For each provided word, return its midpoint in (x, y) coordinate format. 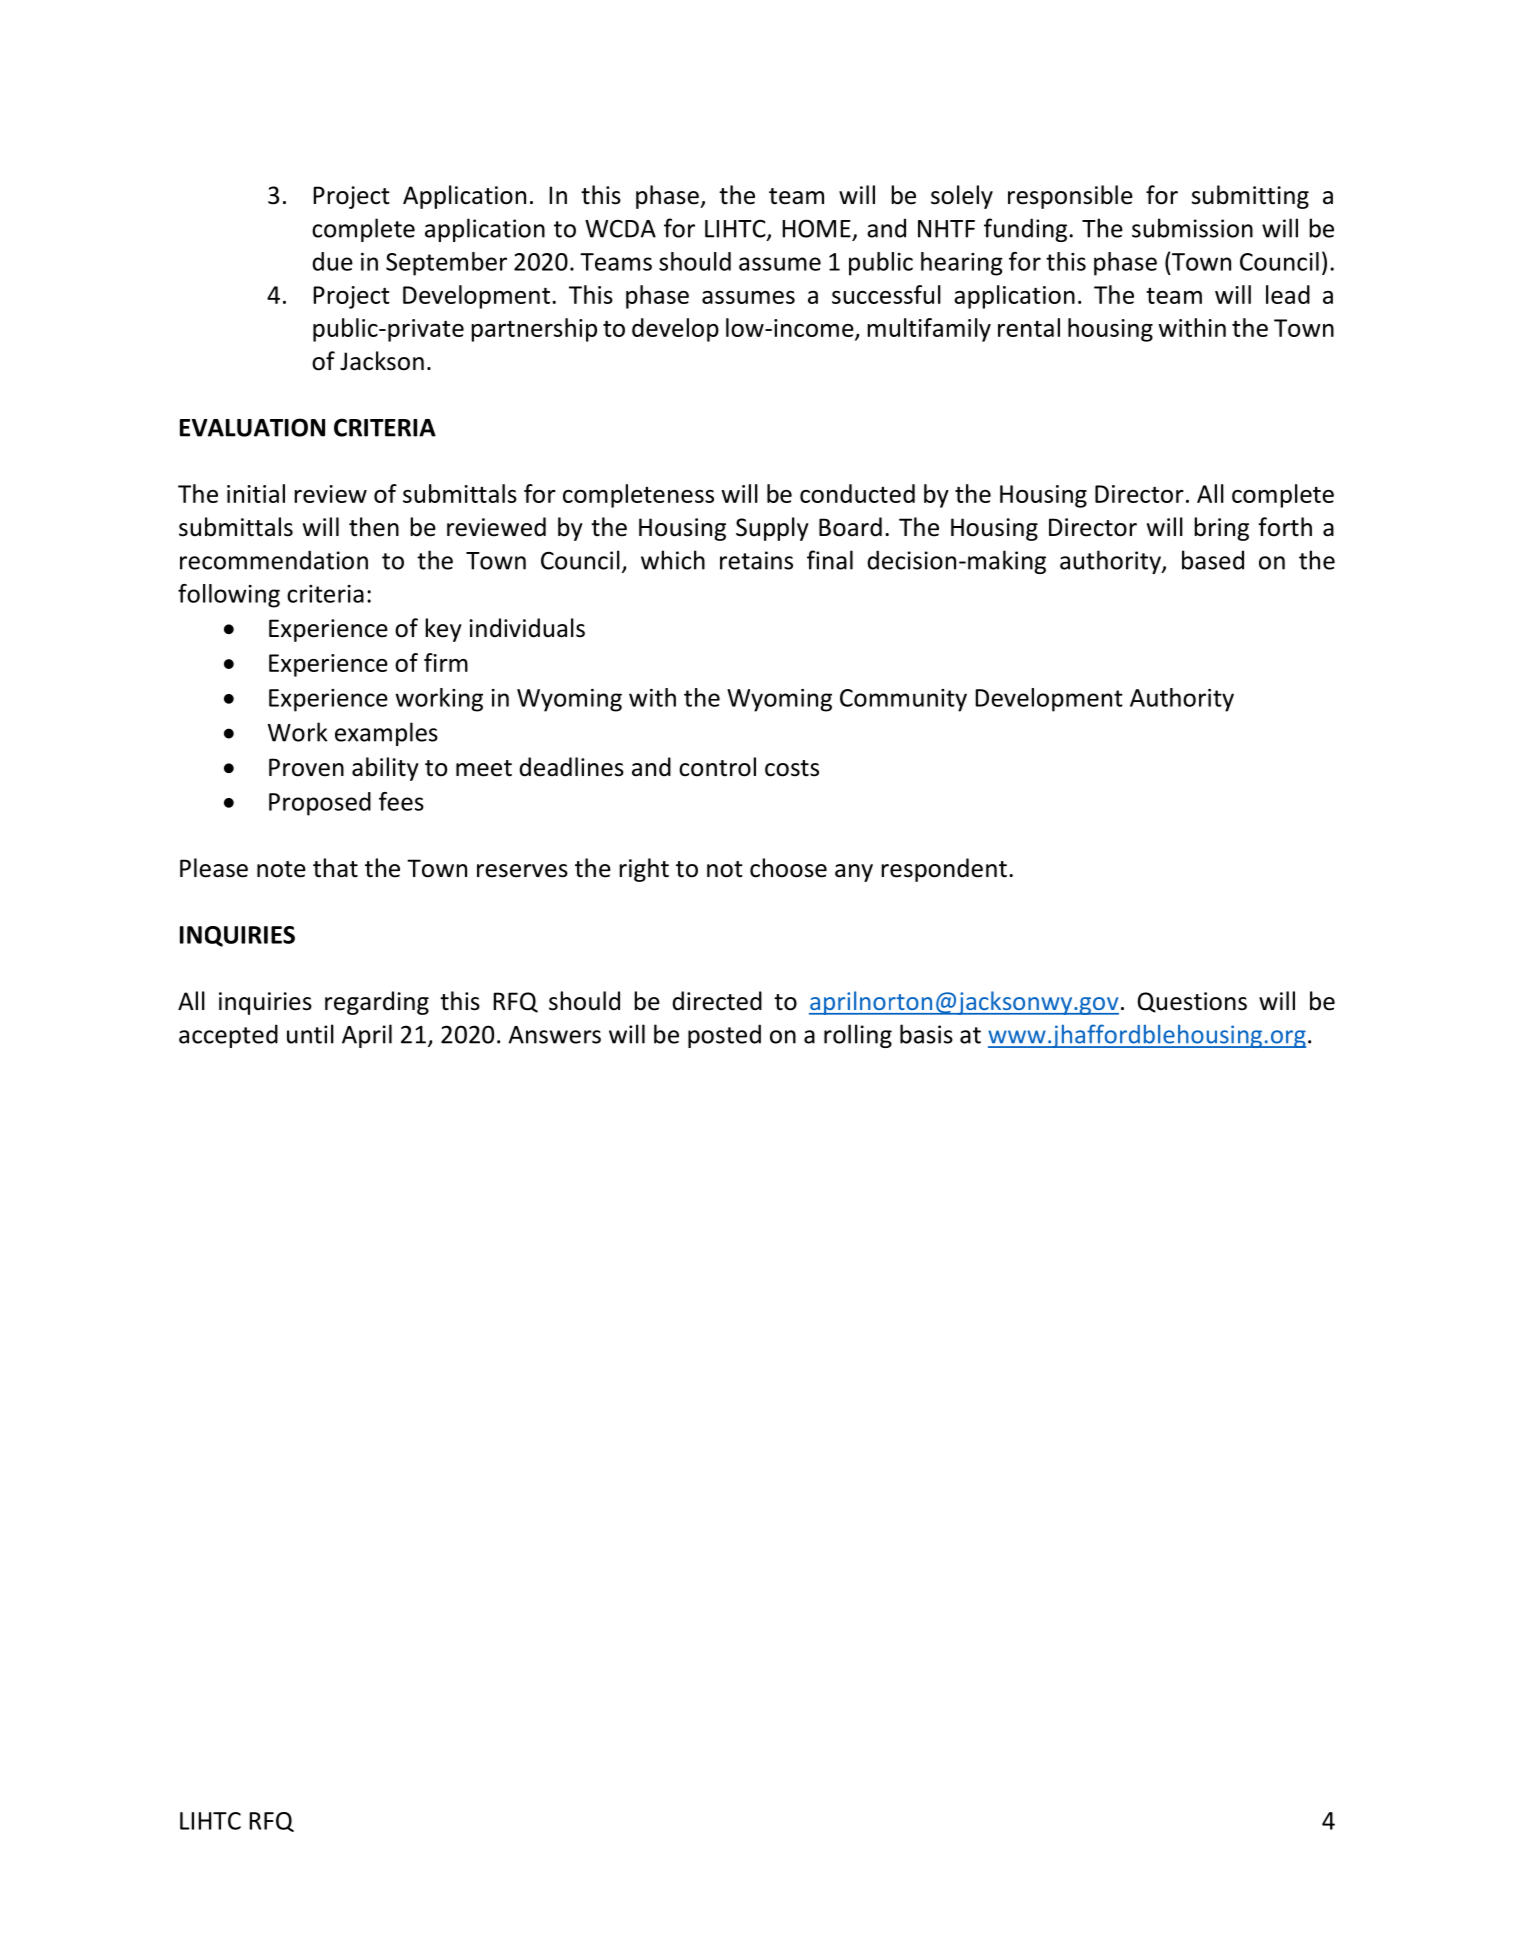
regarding (377, 1003)
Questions (1192, 1002)
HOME (816, 228)
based (1213, 560)
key (443, 630)
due (332, 261)
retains (756, 560)
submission (1192, 228)
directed (717, 1001)
